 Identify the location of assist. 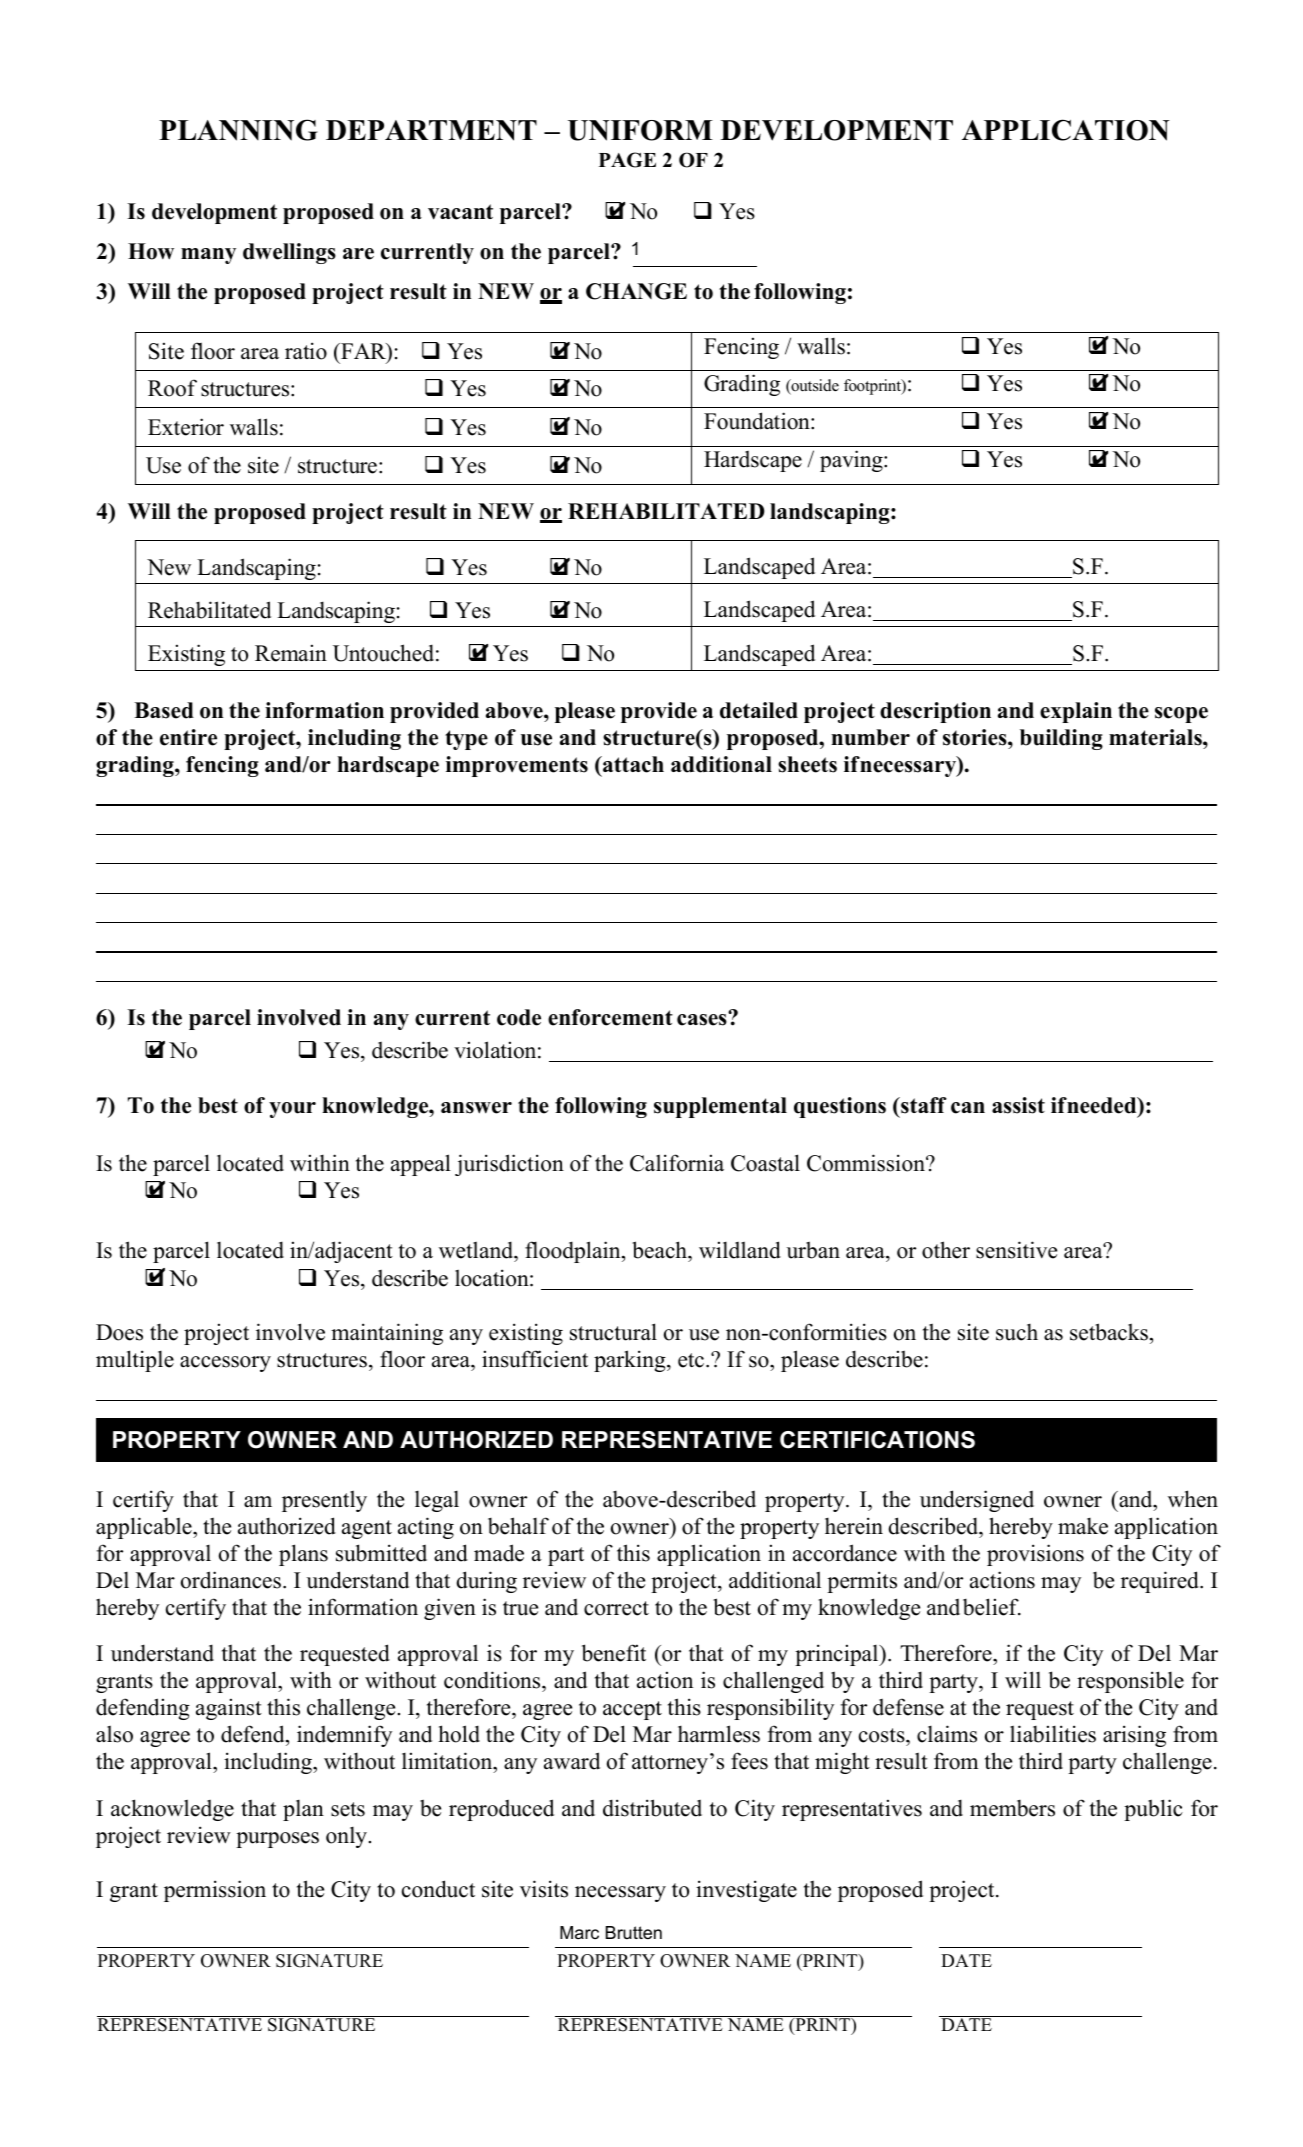
(1018, 1105).
